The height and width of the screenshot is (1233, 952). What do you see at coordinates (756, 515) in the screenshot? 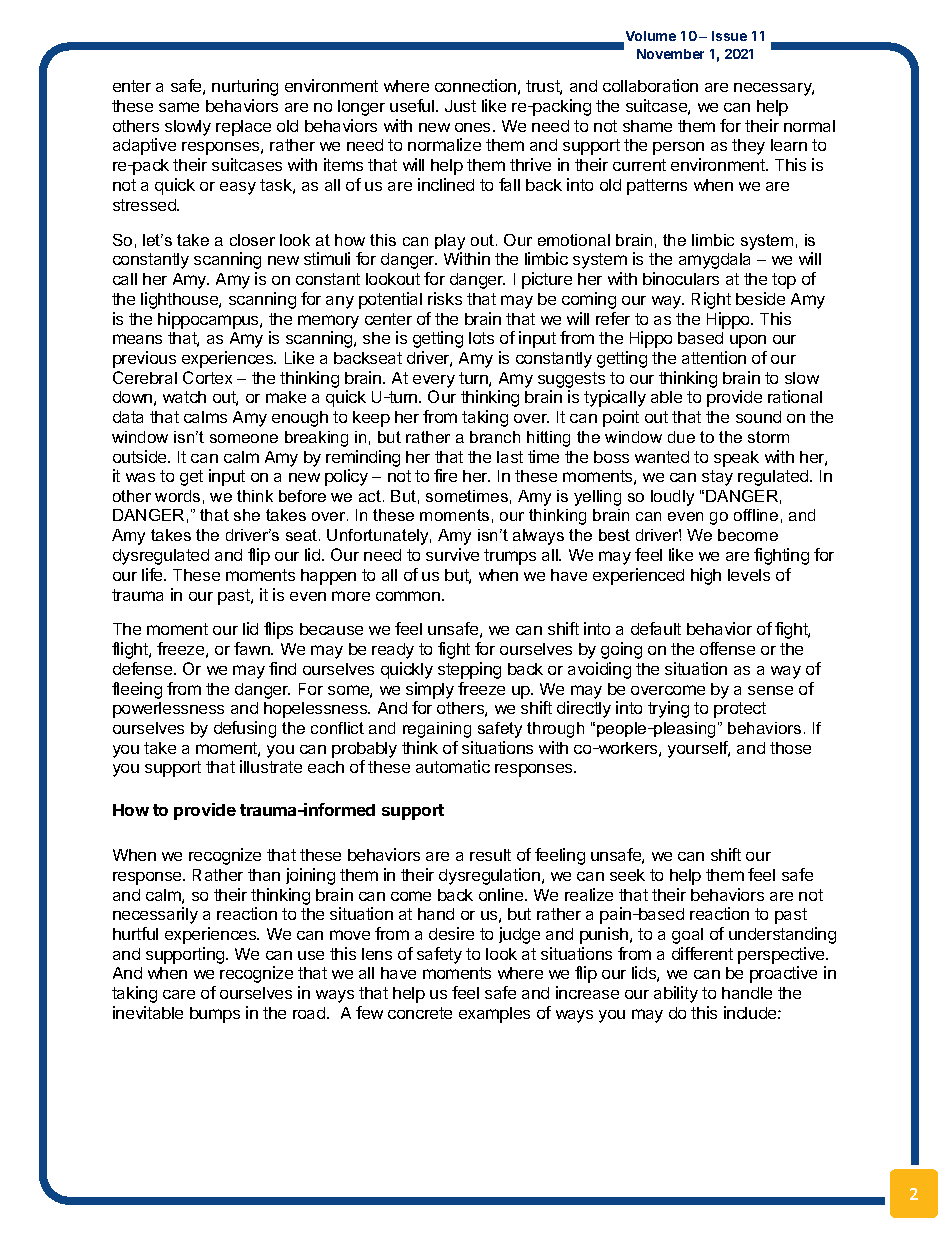
I see `offline` at bounding box center [756, 515].
